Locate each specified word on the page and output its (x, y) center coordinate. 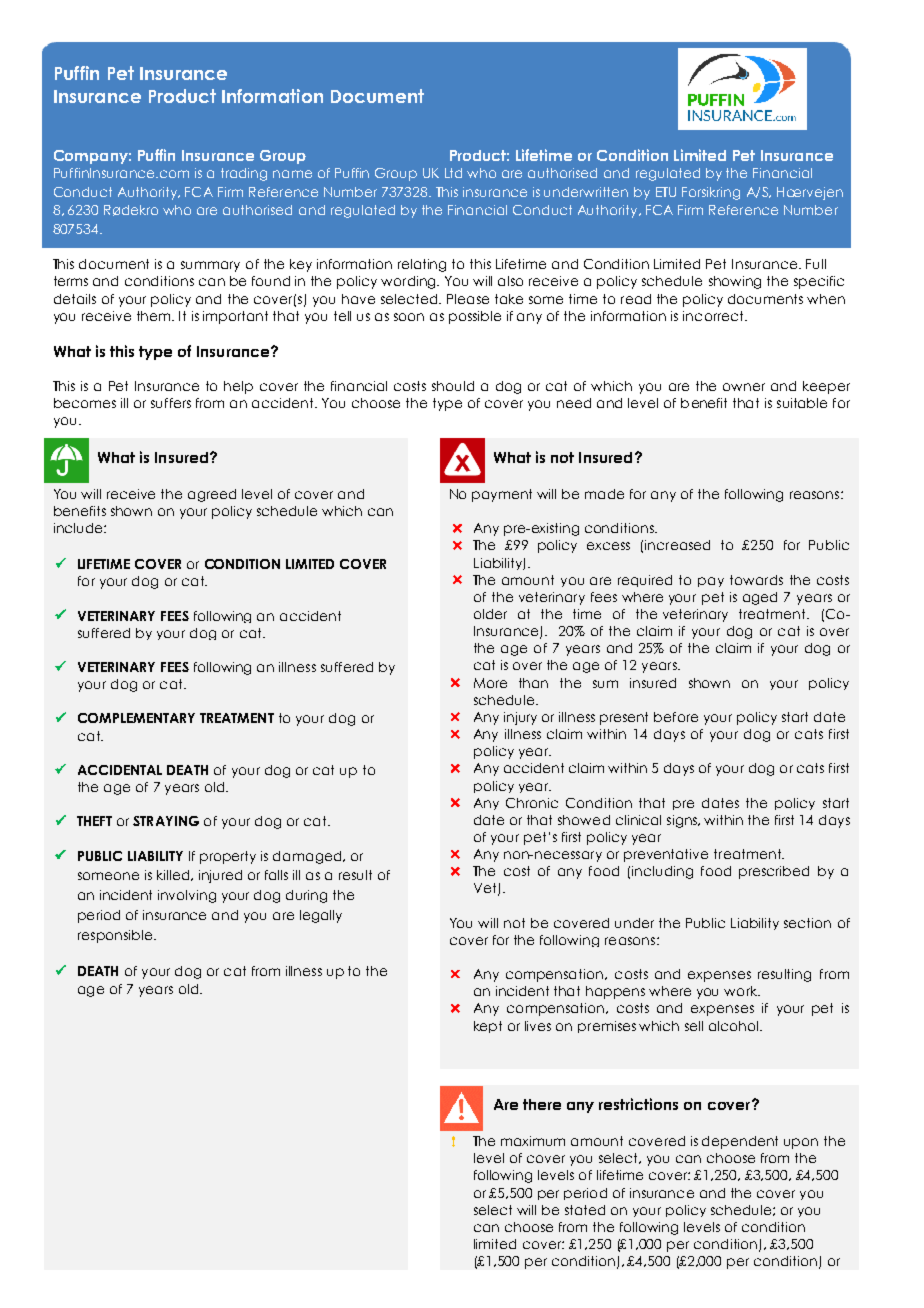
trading (244, 174)
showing (735, 282)
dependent (740, 1142)
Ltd (453, 173)
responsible (115, 936)
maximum (533, 1141)
